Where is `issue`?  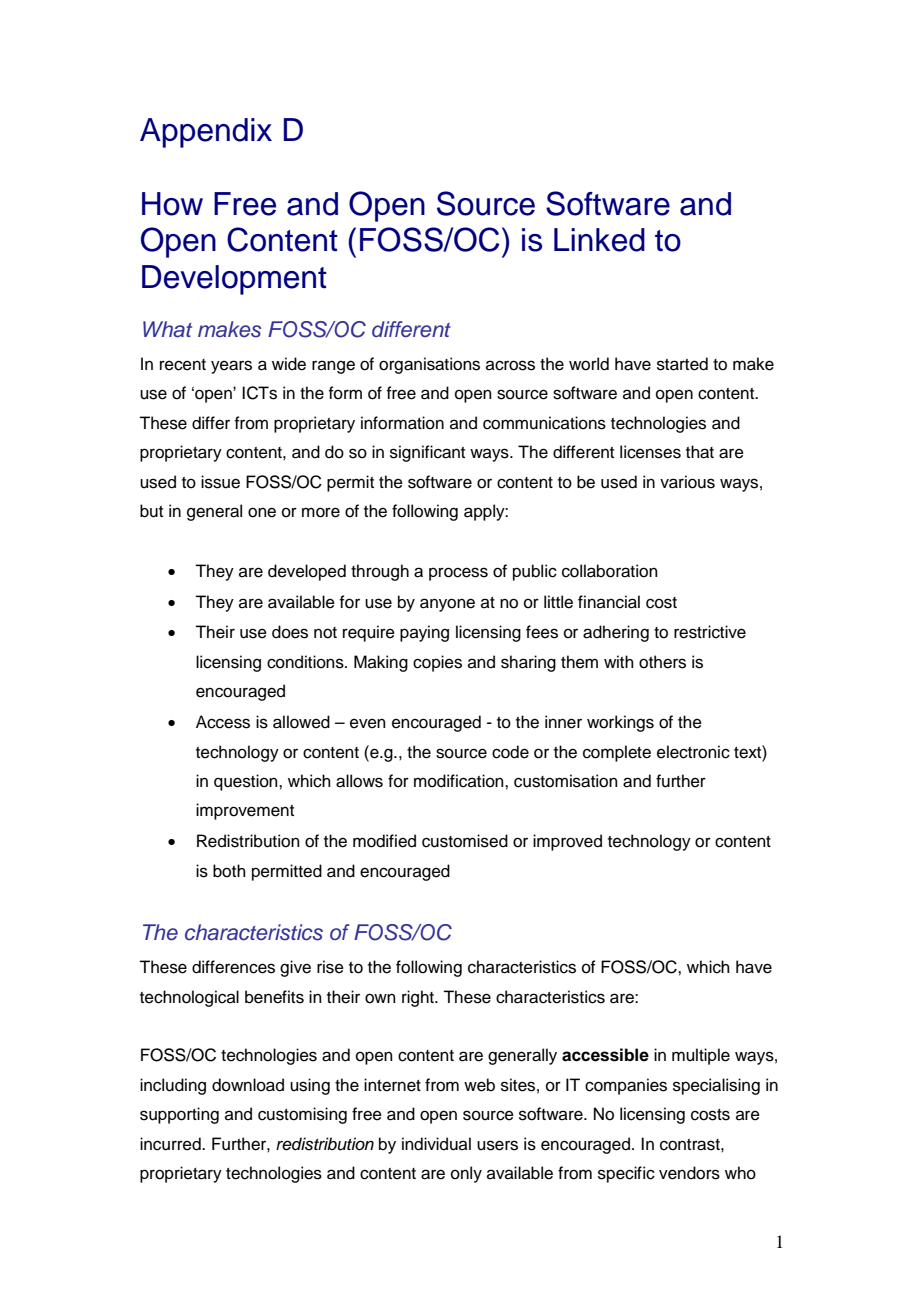 issue is located at coordinates (220, 482).
